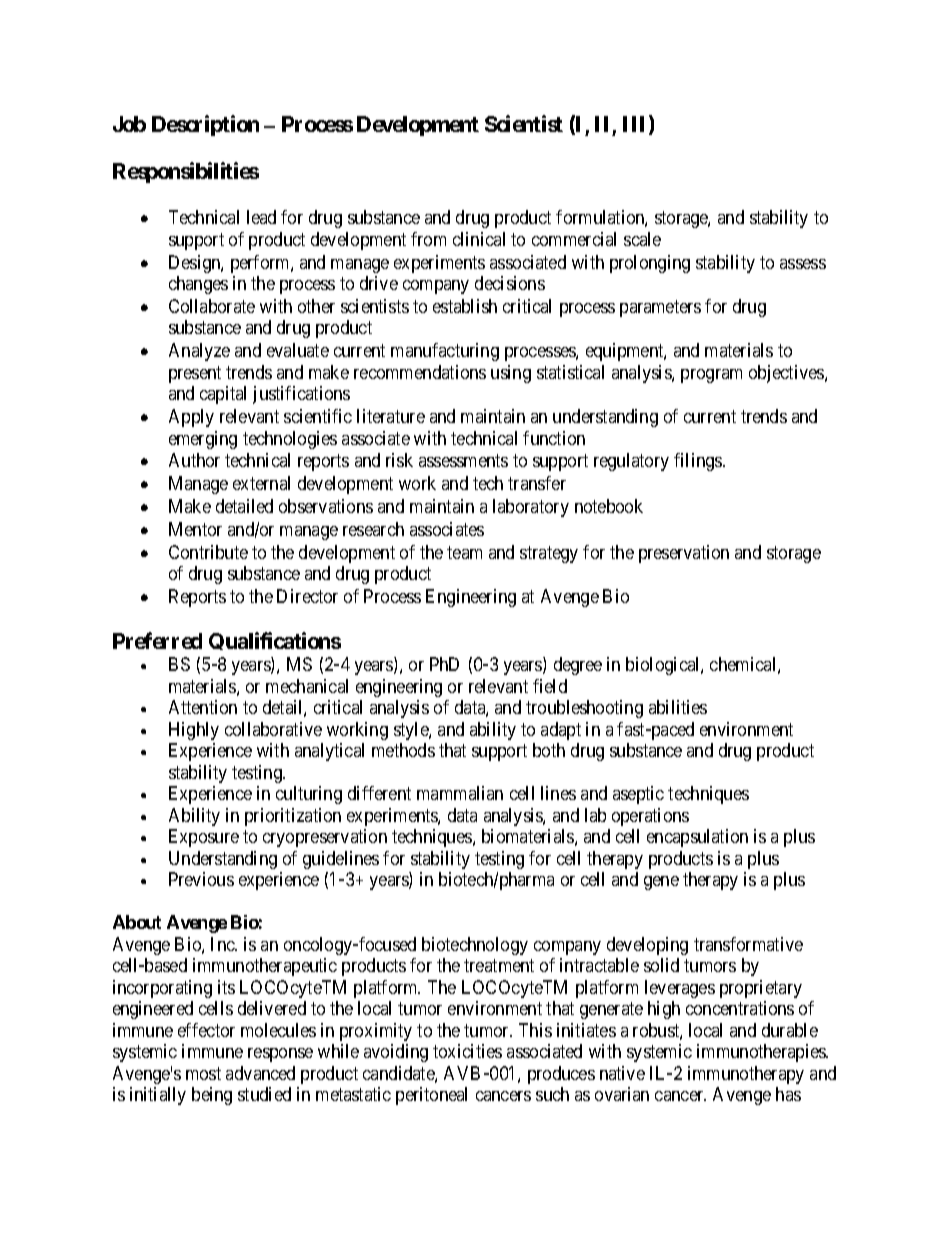  I want to click on concentrations, so click(740, 1008).
